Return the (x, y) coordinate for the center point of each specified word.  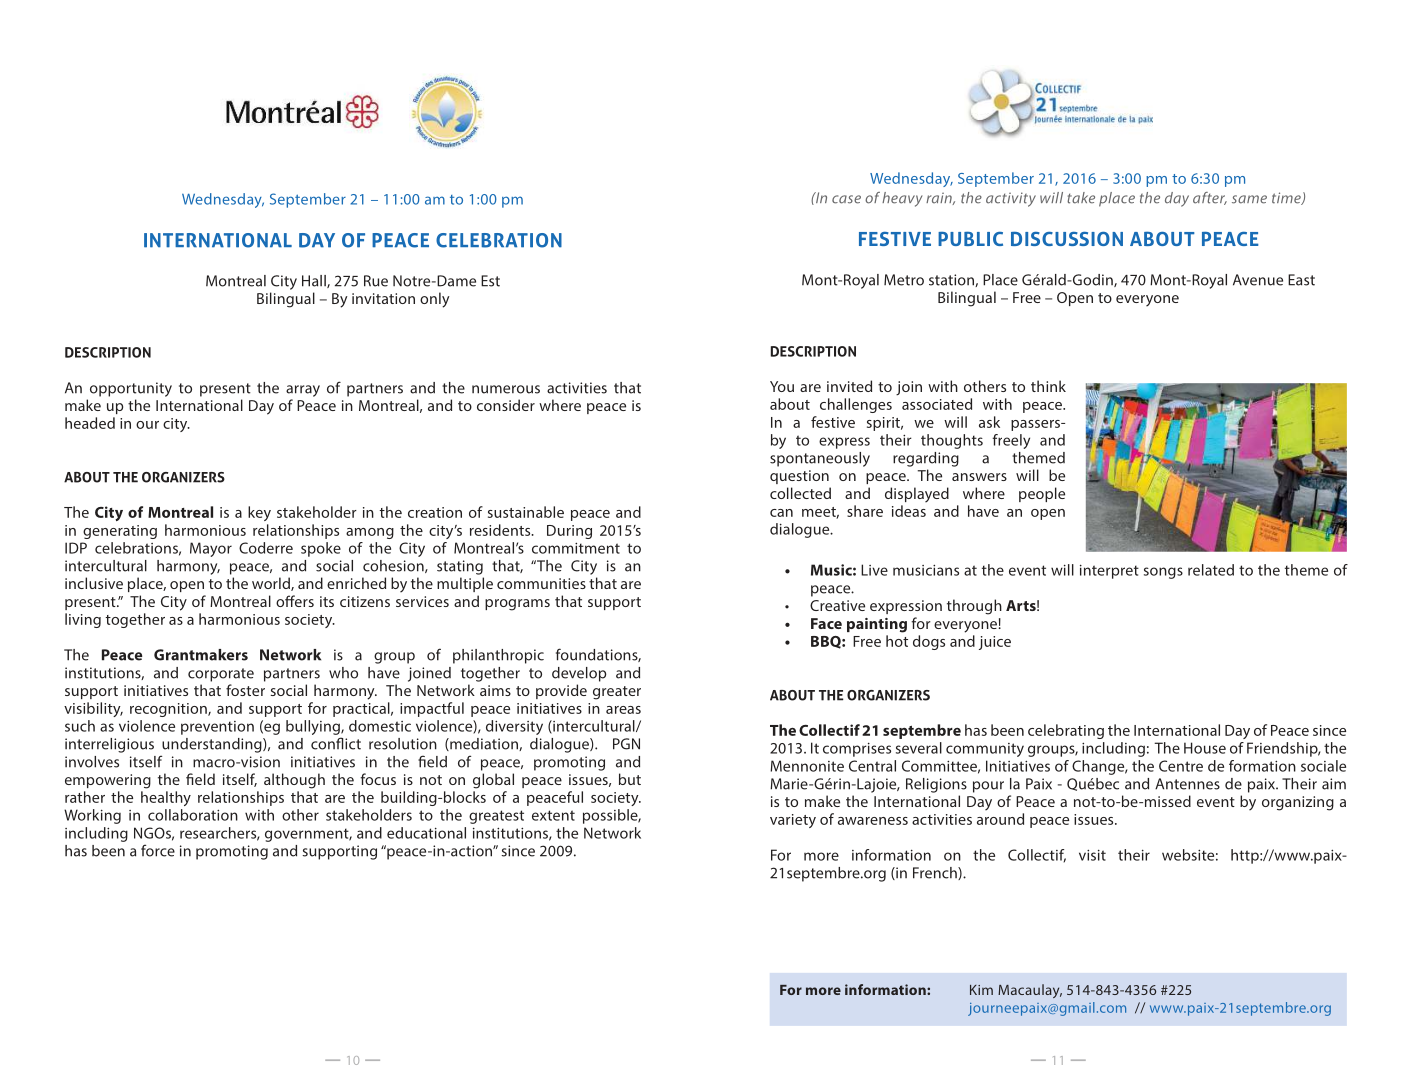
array (303, 391)
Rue (376, 281)
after (1210, 198)
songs (1163, 573)
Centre (1181, 766)
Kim (981, 990)
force (158, 850)
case (846, 199)
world (272, 584)
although (294, 781)
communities (541, 583)
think (1048, 386)
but (630, 779)
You (782, 386)
